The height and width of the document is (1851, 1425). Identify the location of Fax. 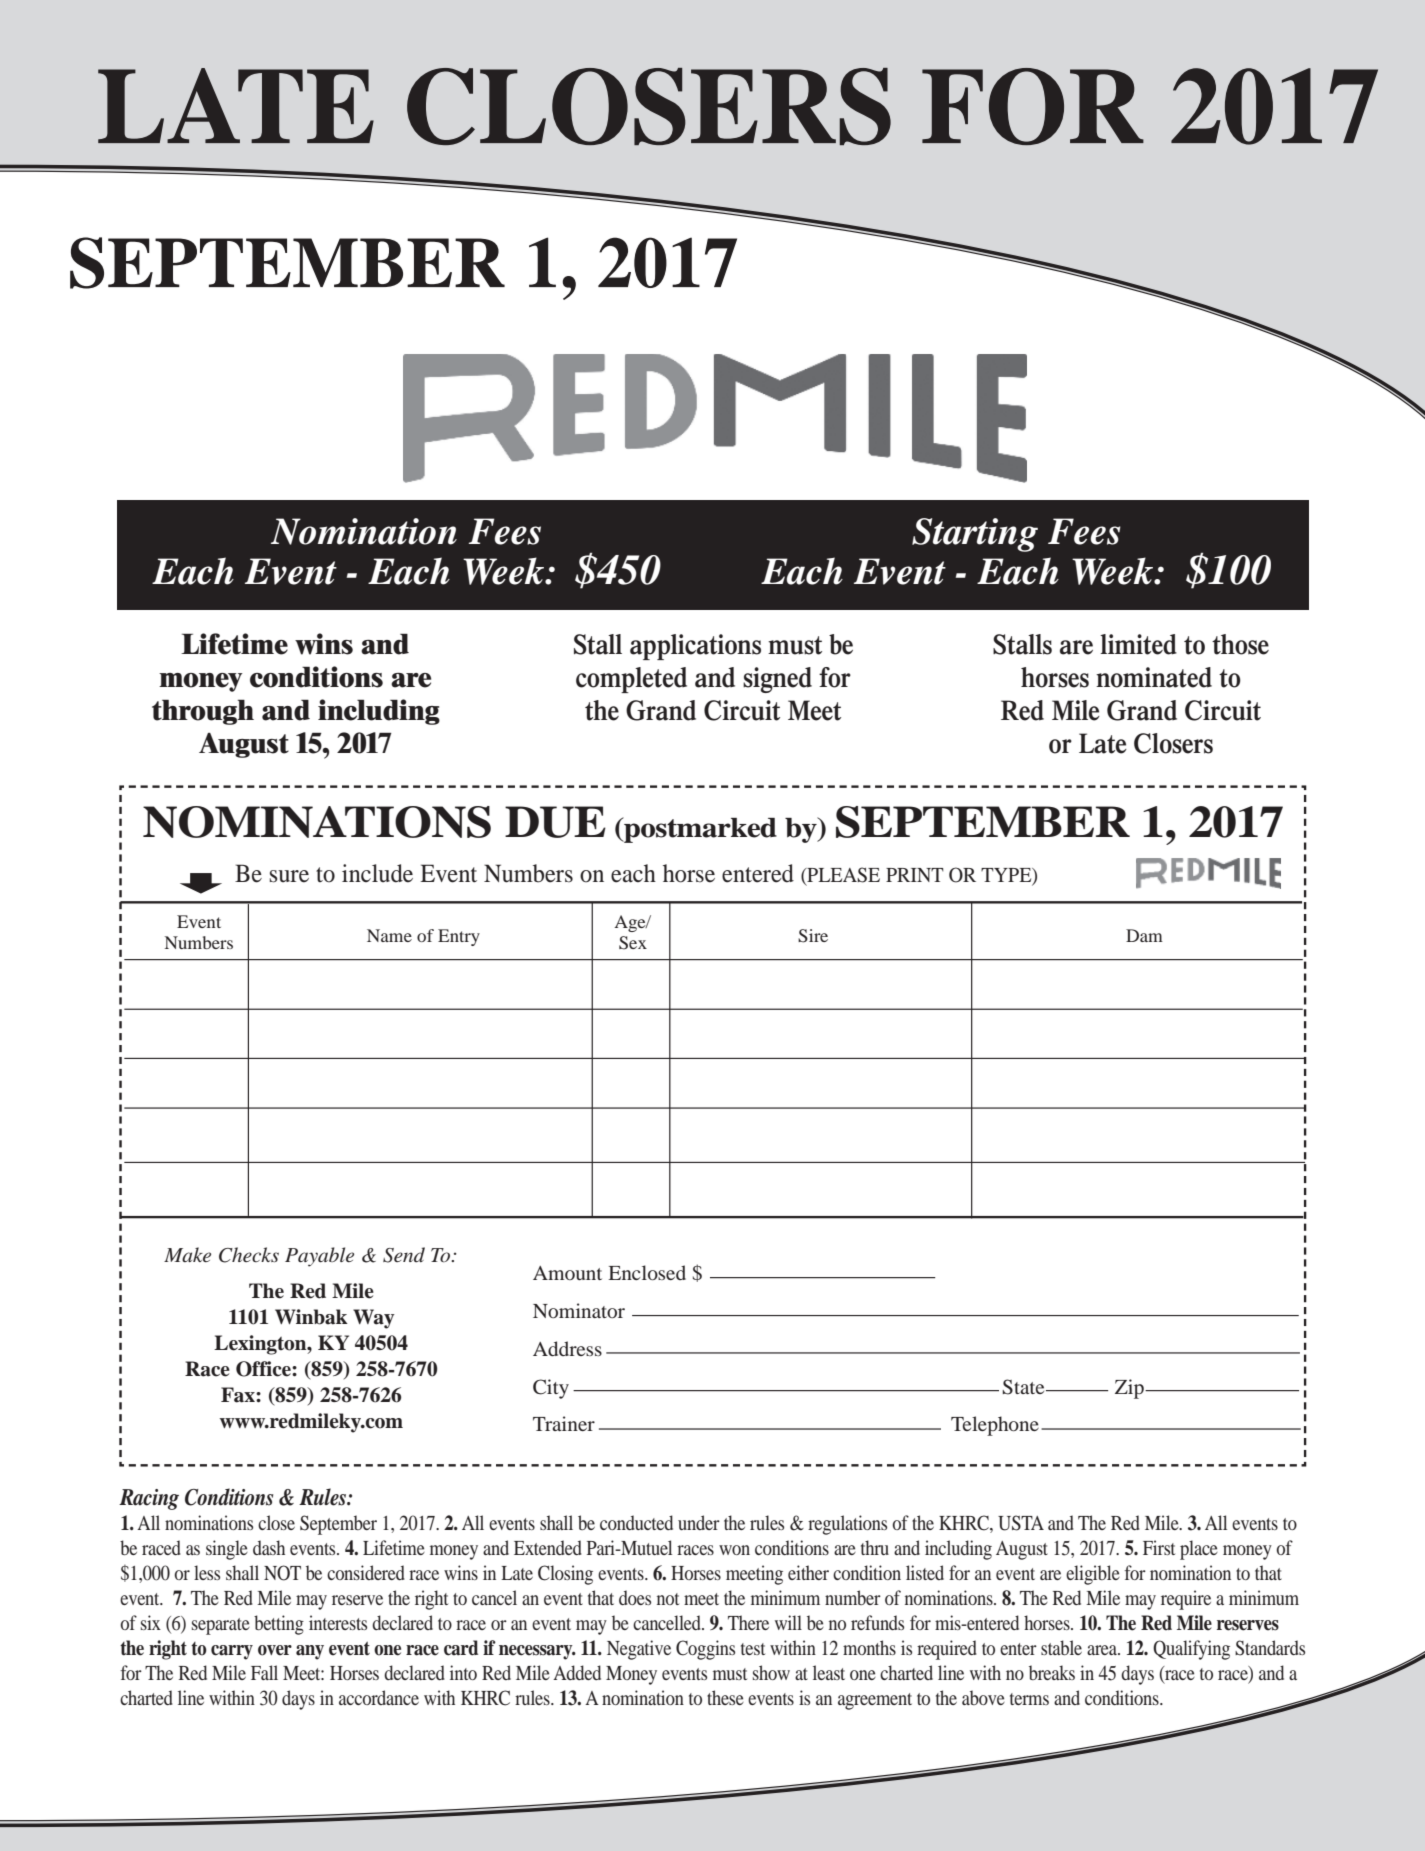
(239, 1395).
